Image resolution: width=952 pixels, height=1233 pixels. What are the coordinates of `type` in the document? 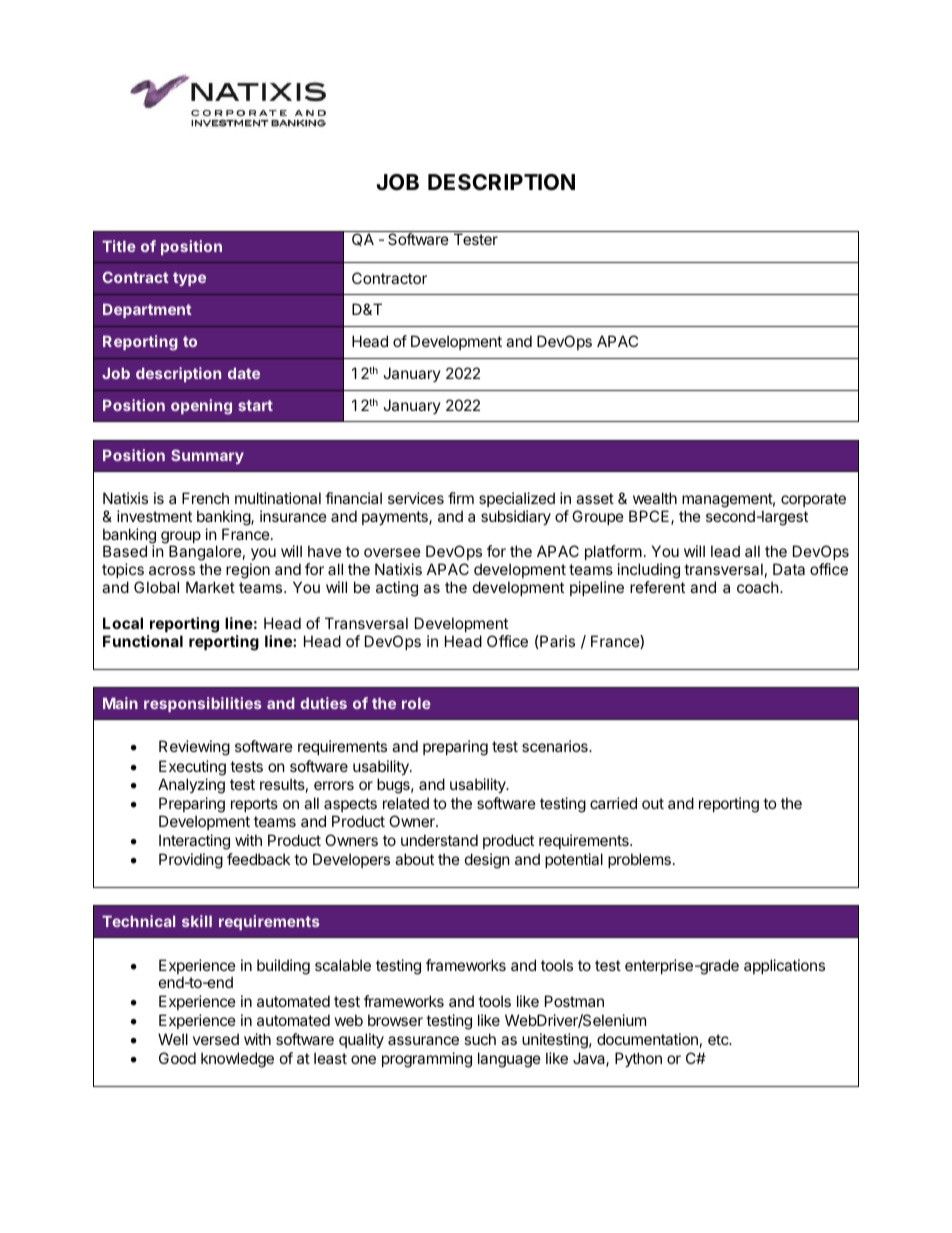 It's located at (189, 279).
